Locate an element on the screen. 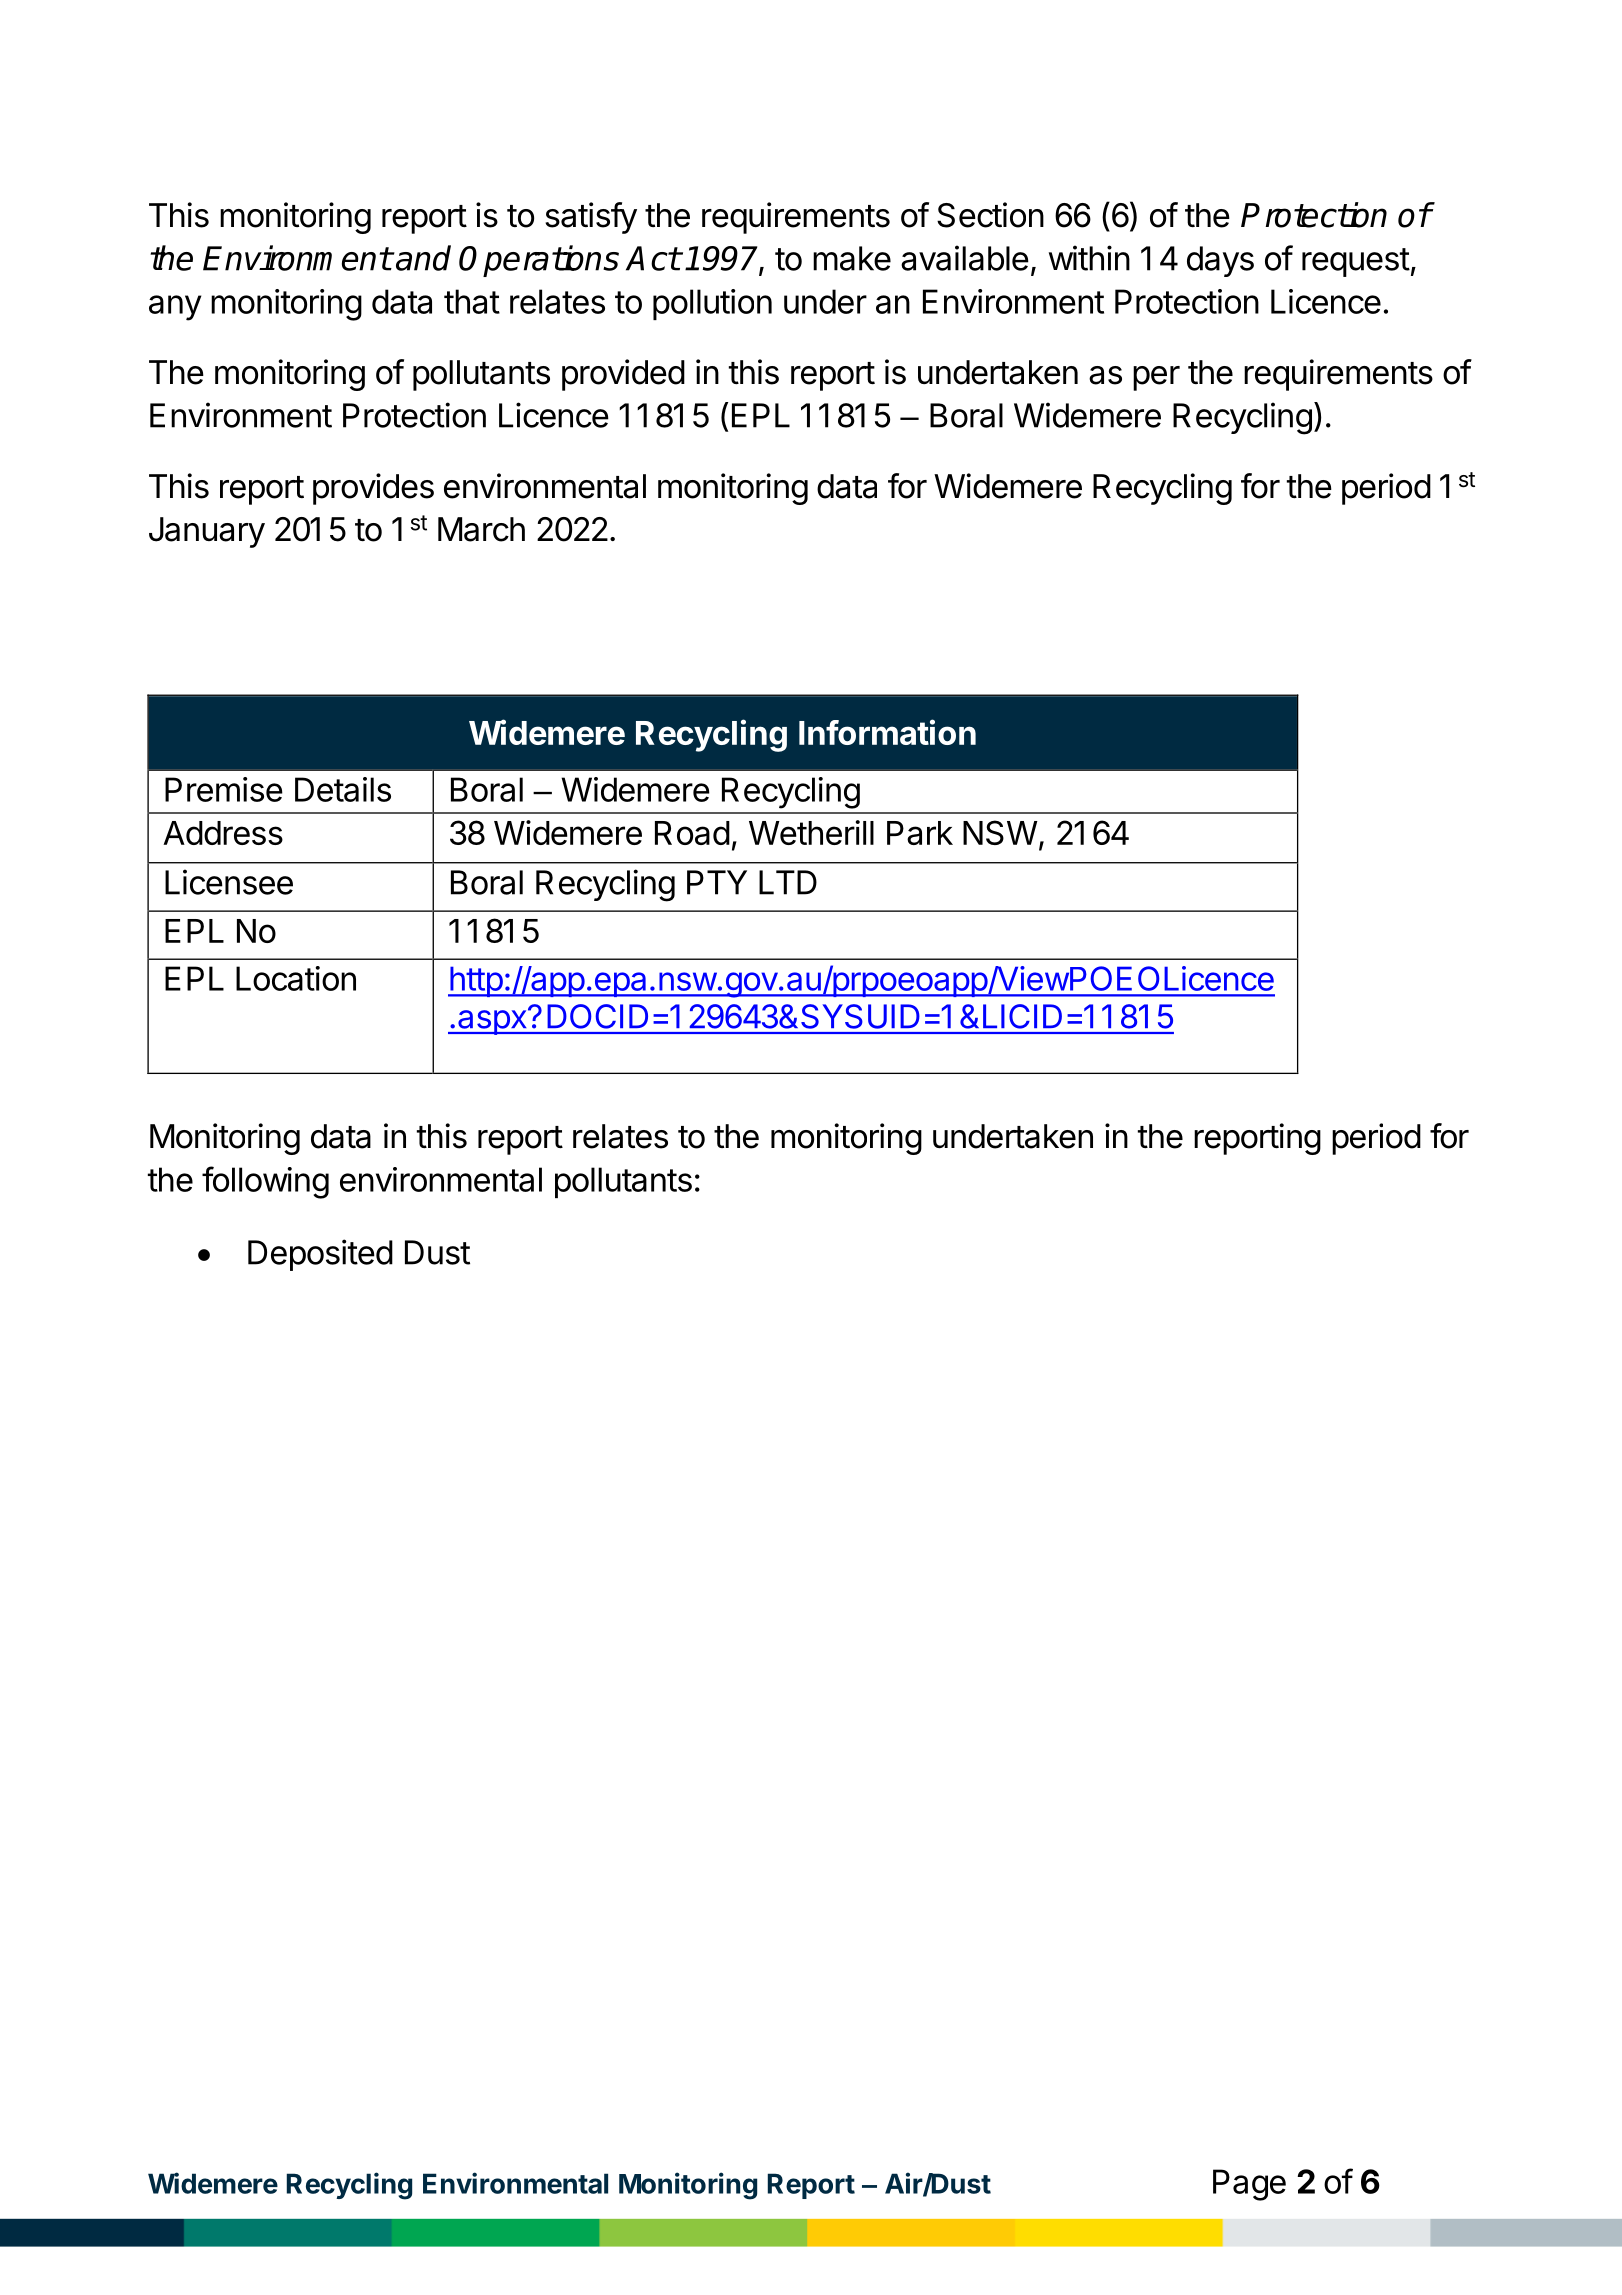  following is located at coordinates (265, 1182).
